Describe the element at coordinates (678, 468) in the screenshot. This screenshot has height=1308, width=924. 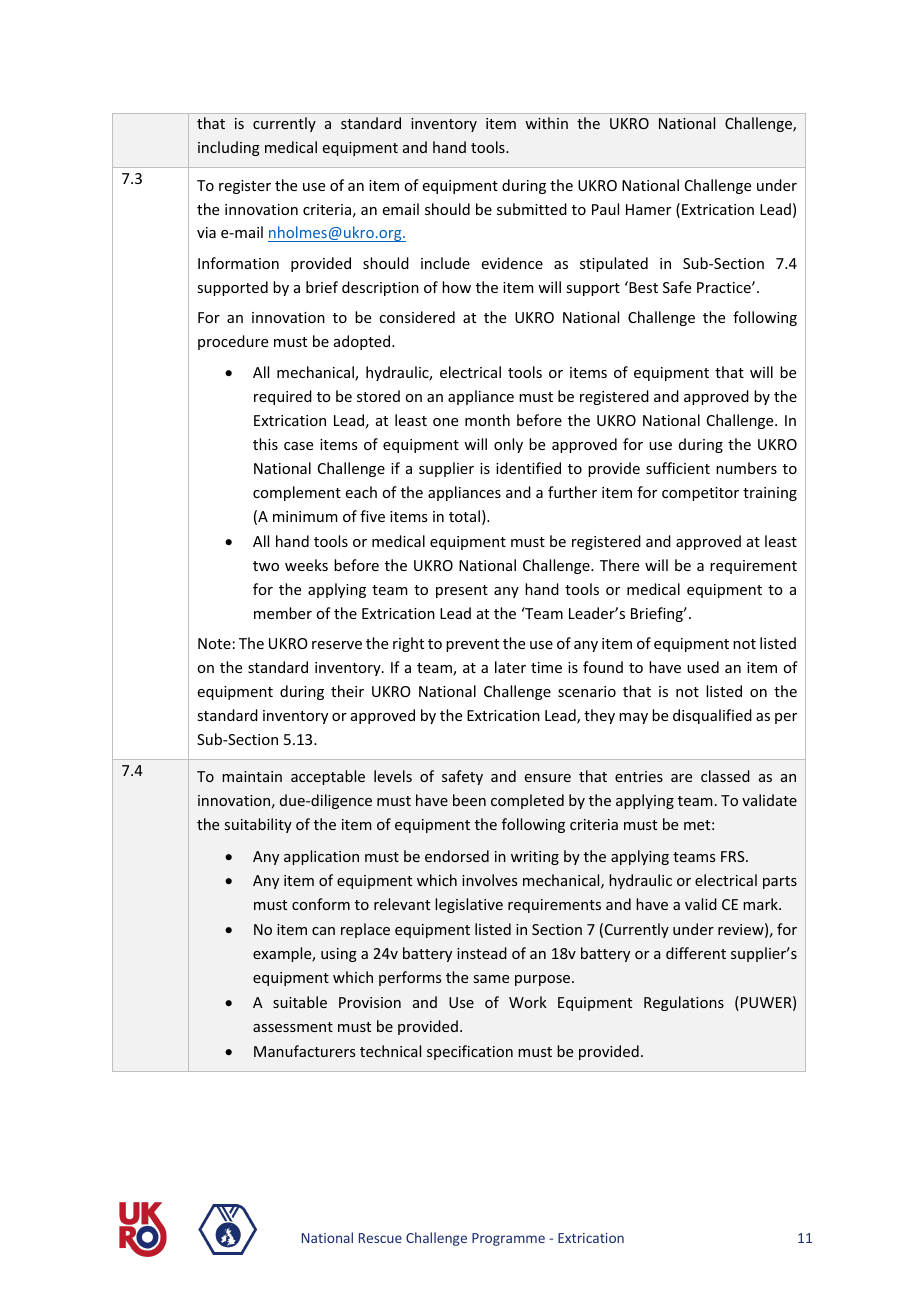
I see `sufficient` at that location.
